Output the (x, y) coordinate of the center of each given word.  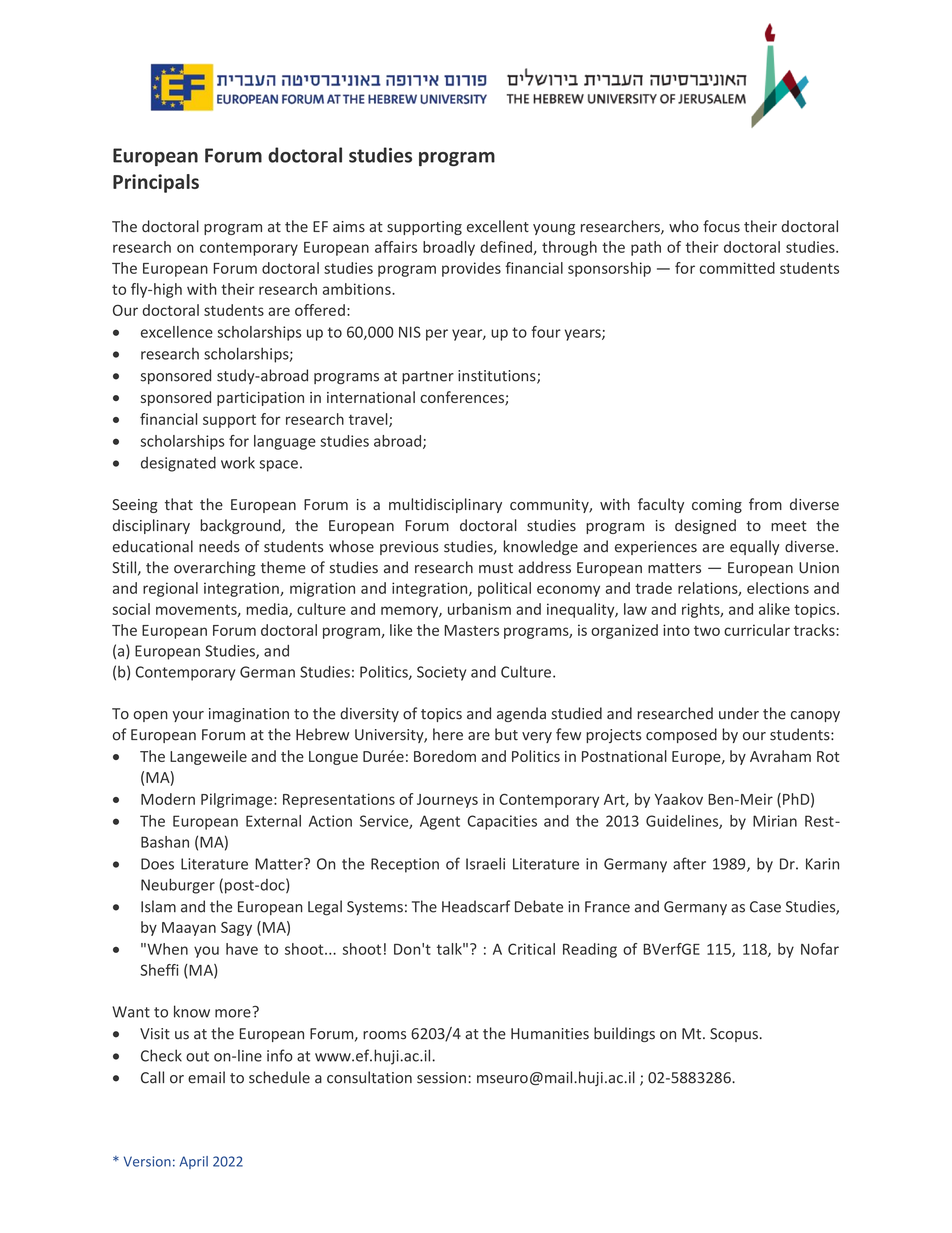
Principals (156, 183)
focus (721, 226)
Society (441, 673)
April (194, 1162)
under (739, 713)
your (188, 716)
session (441, 1078)
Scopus (734, 1035)
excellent (498, 226)
